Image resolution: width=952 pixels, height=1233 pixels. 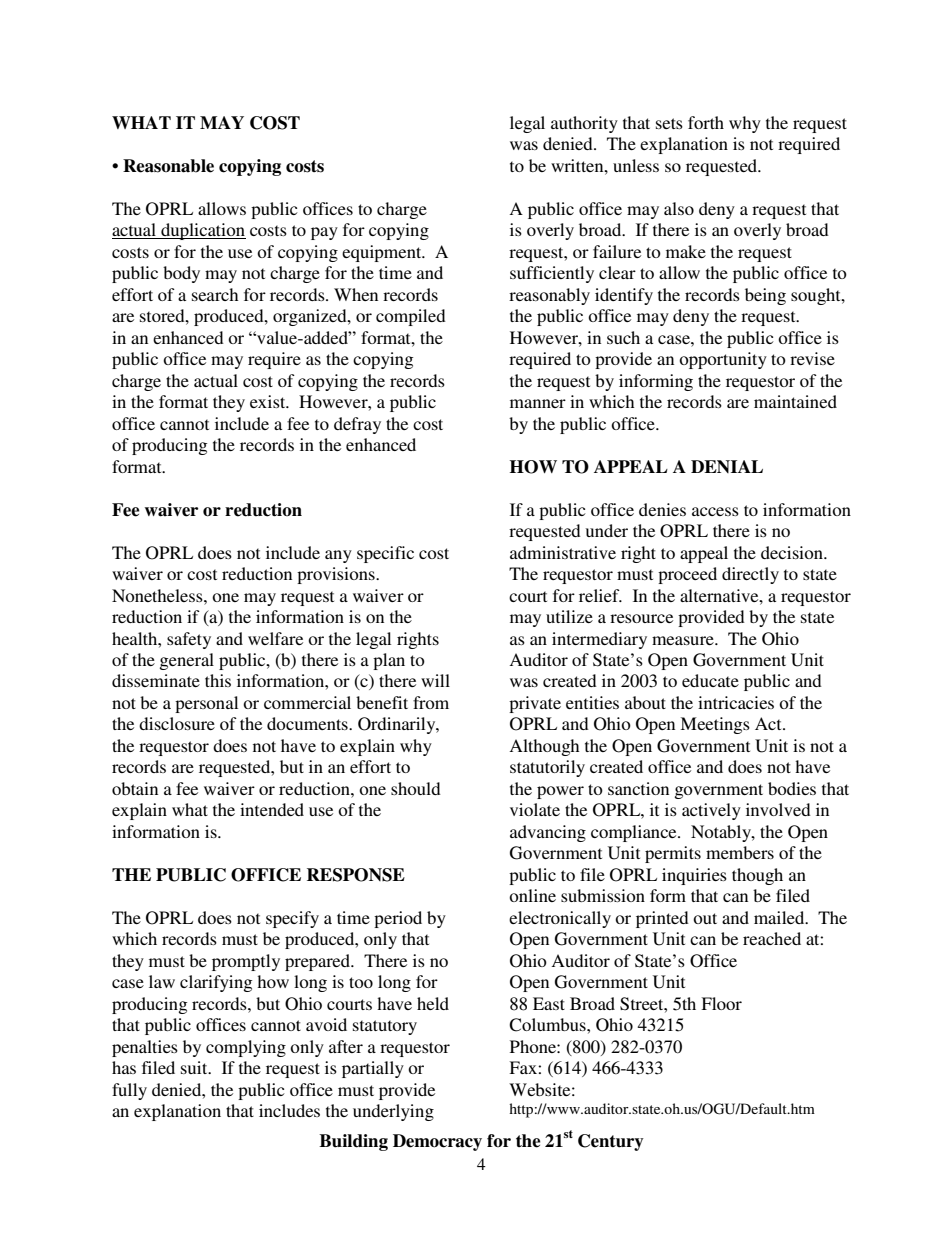 I want to click on access, so click(x=715, y=511).
